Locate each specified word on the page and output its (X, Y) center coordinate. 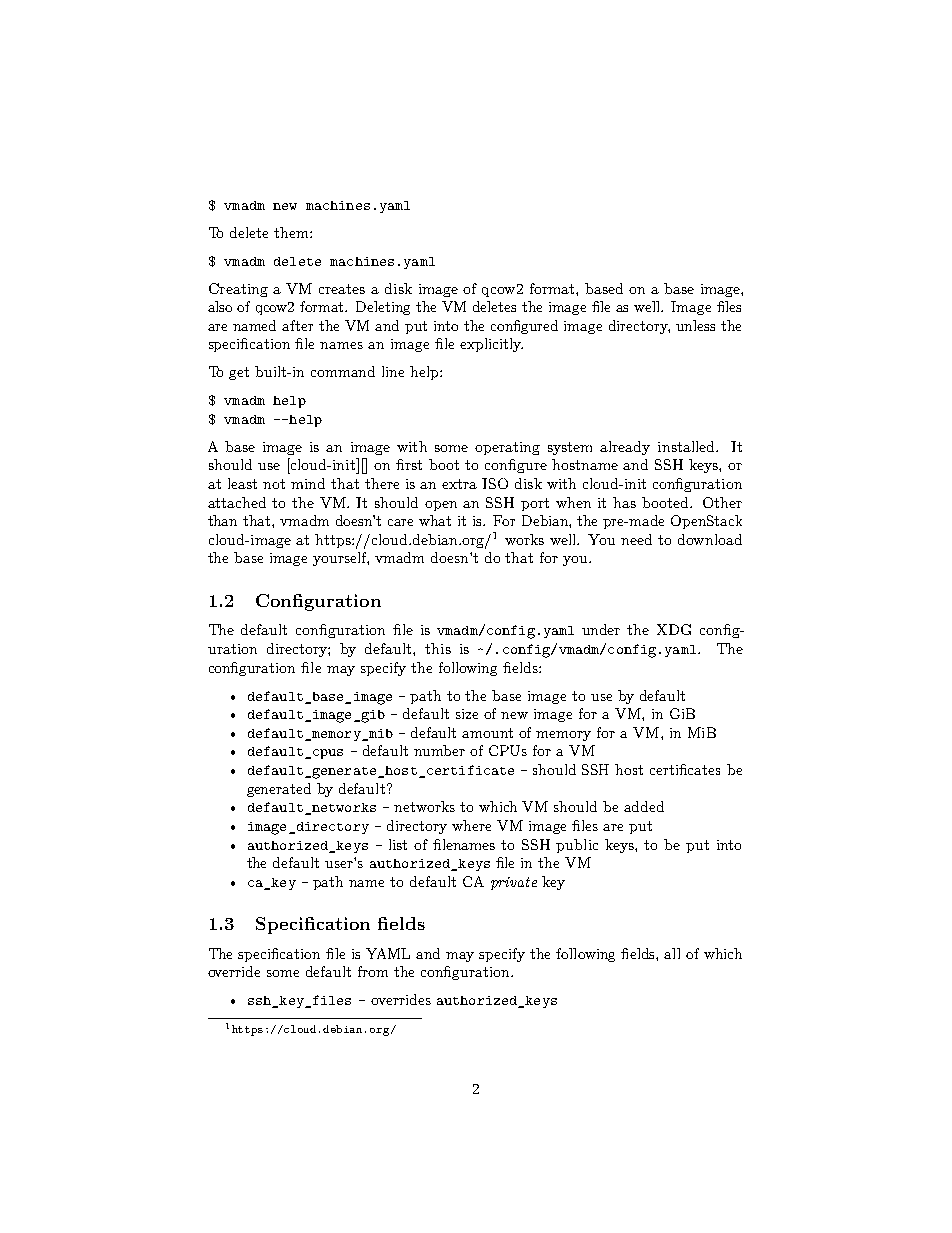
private (514, 883)
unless (695, 325)
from (373, 971)
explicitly (491, 345)
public (577, 846)
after (297, 325)
